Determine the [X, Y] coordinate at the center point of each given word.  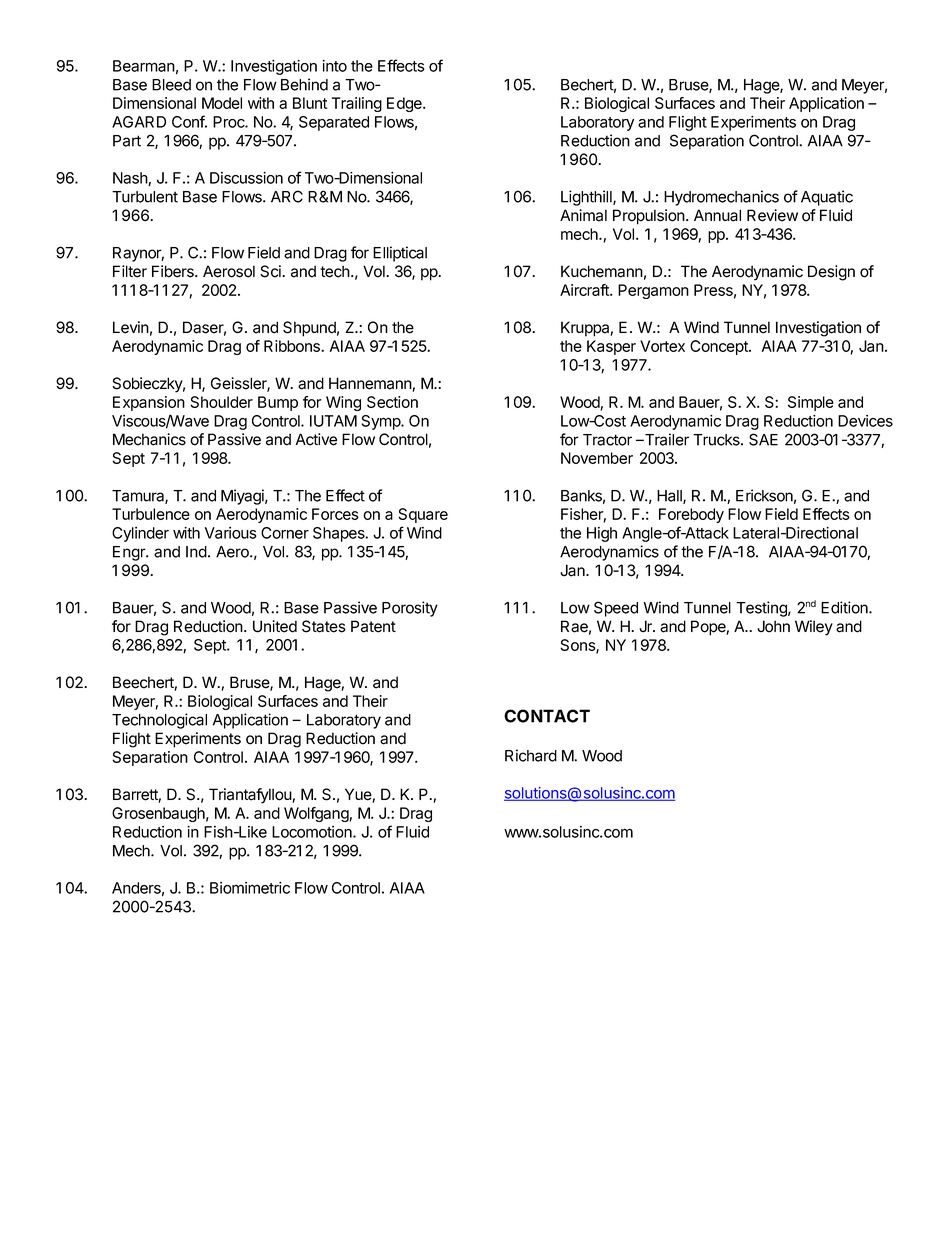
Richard [531, 755]
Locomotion [313, 832]
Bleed [171, 85]
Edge [405, 104]
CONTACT [547, 716]
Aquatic [827, 198]
